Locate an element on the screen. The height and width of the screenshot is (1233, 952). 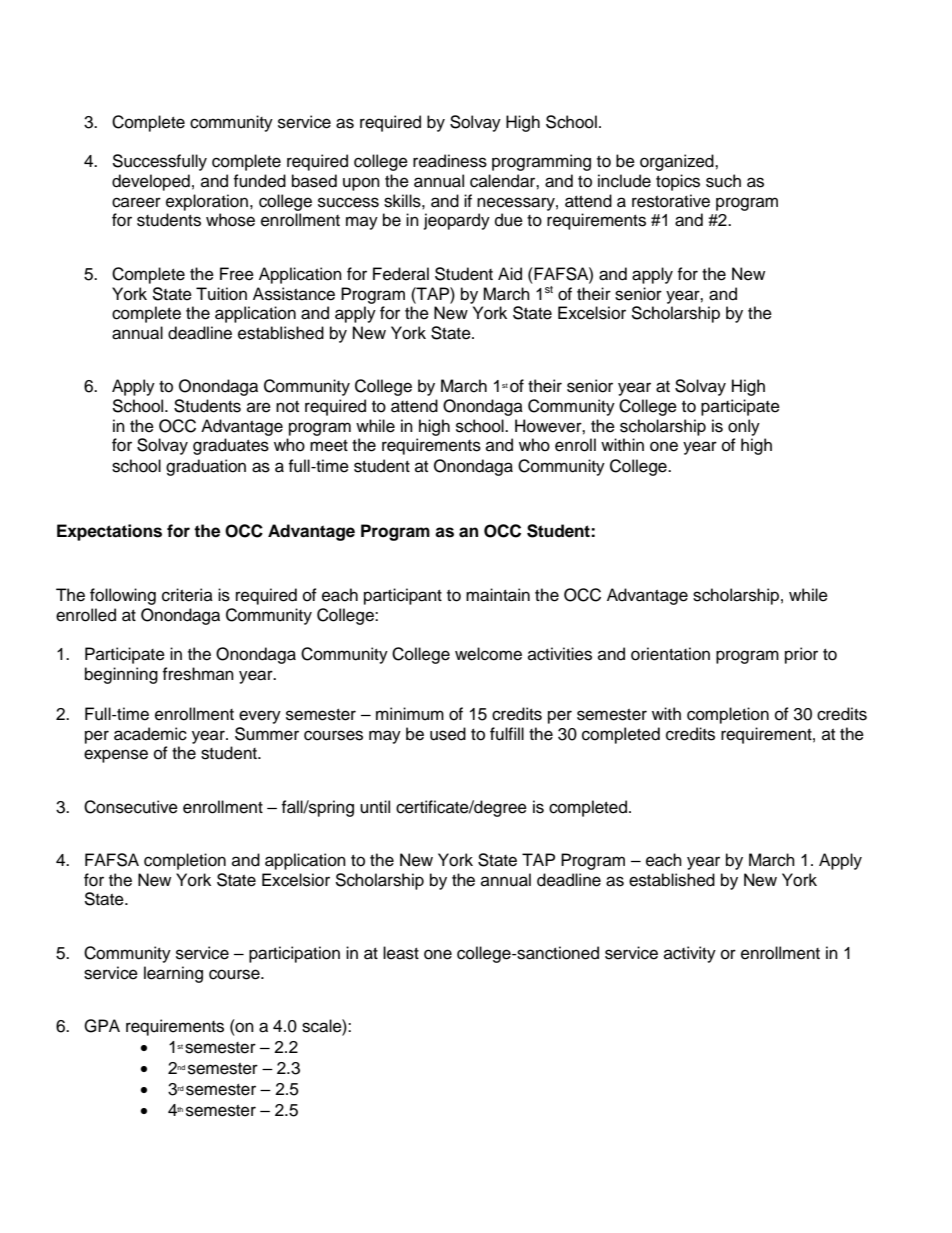
learning is located at coordinates (173, 974).
